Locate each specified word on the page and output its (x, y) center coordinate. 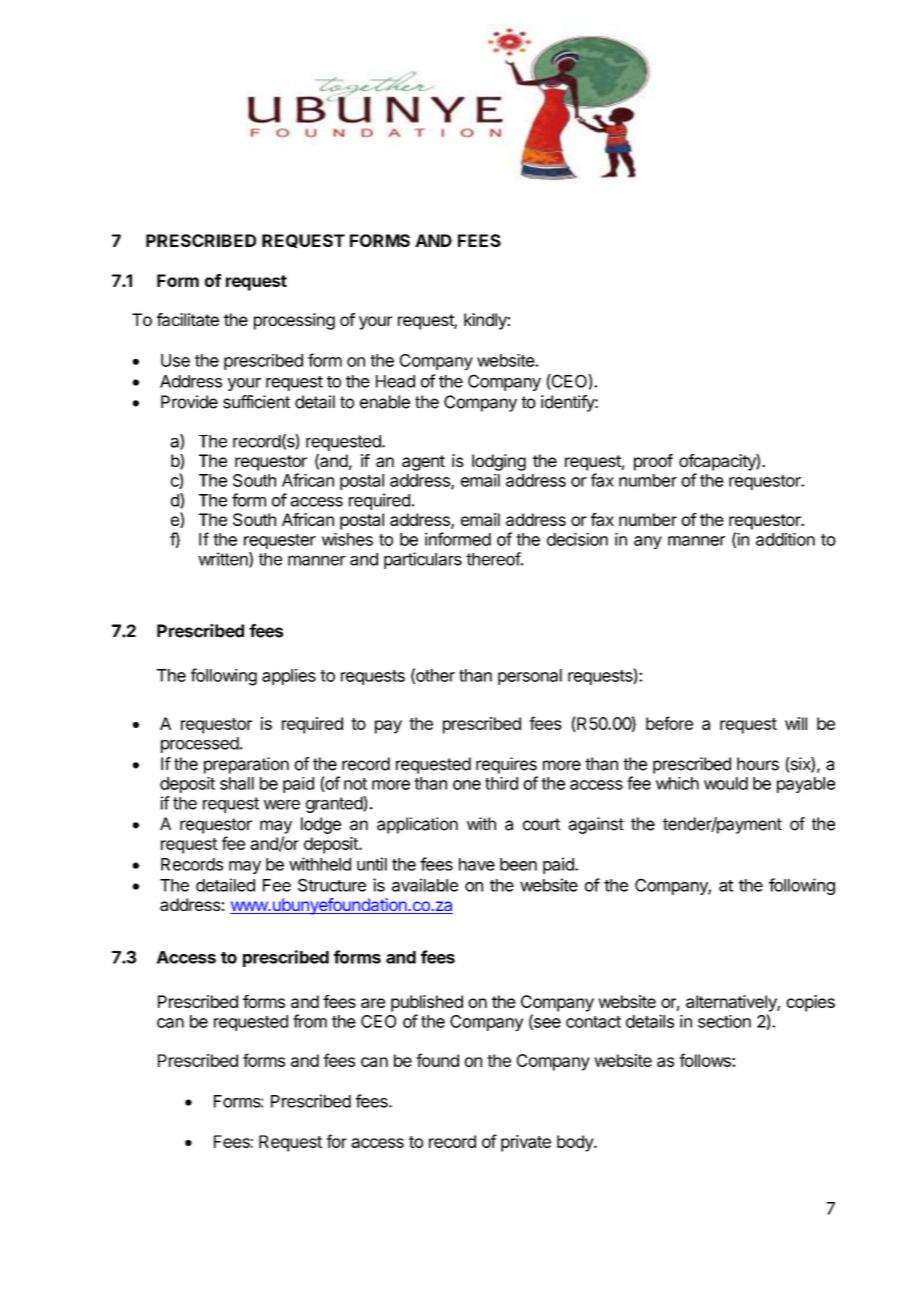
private (526, 1143)
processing (294, 321)
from (310, 1021)
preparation (246, 765)
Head (395, 381)
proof (653, 462)
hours (758, 764)
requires (506, 765)
